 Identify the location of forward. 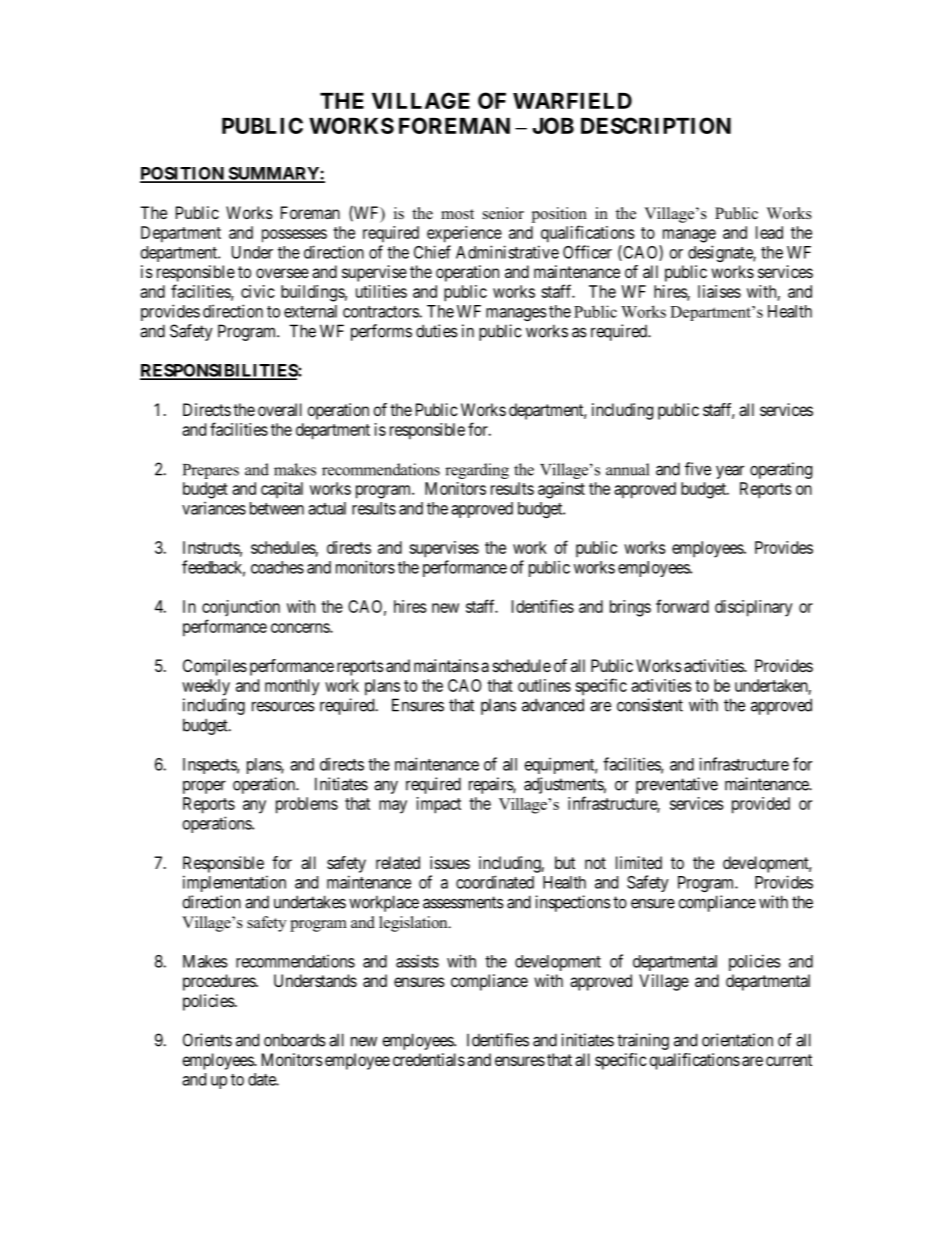
(682, 606).
